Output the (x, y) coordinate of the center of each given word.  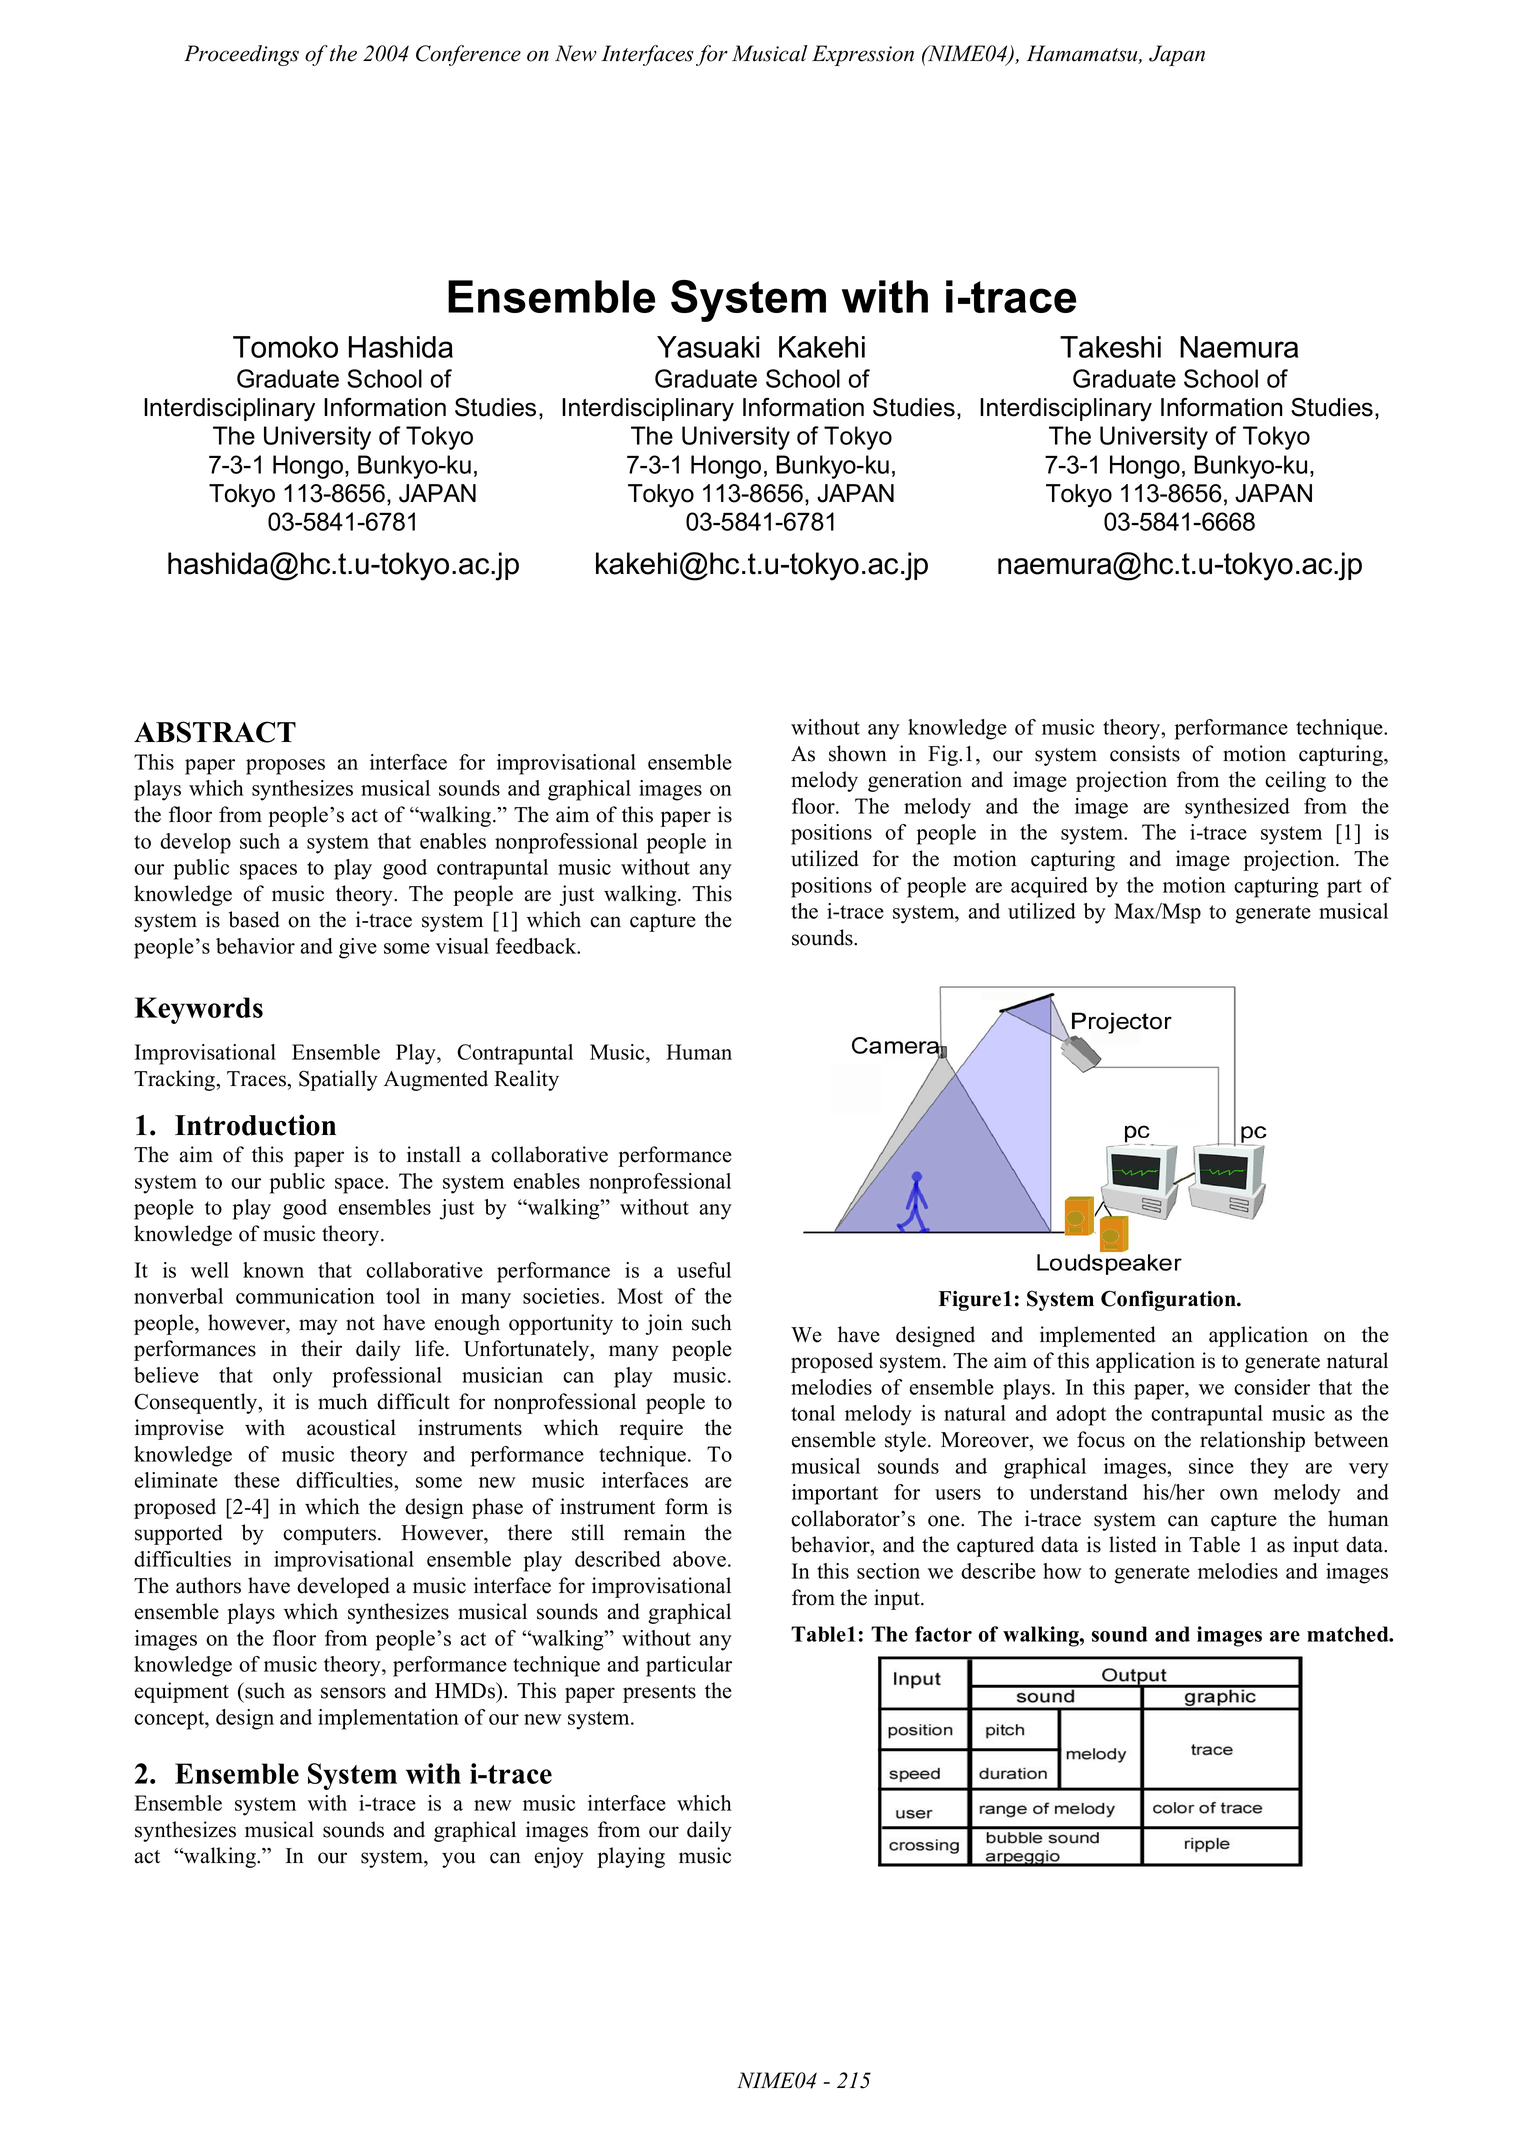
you (458, 1860)
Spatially (338, 1080)
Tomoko (285, 347)
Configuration (1169, 1300)
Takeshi (1110, 347)
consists (1145, 753)
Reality (526, 1080)
